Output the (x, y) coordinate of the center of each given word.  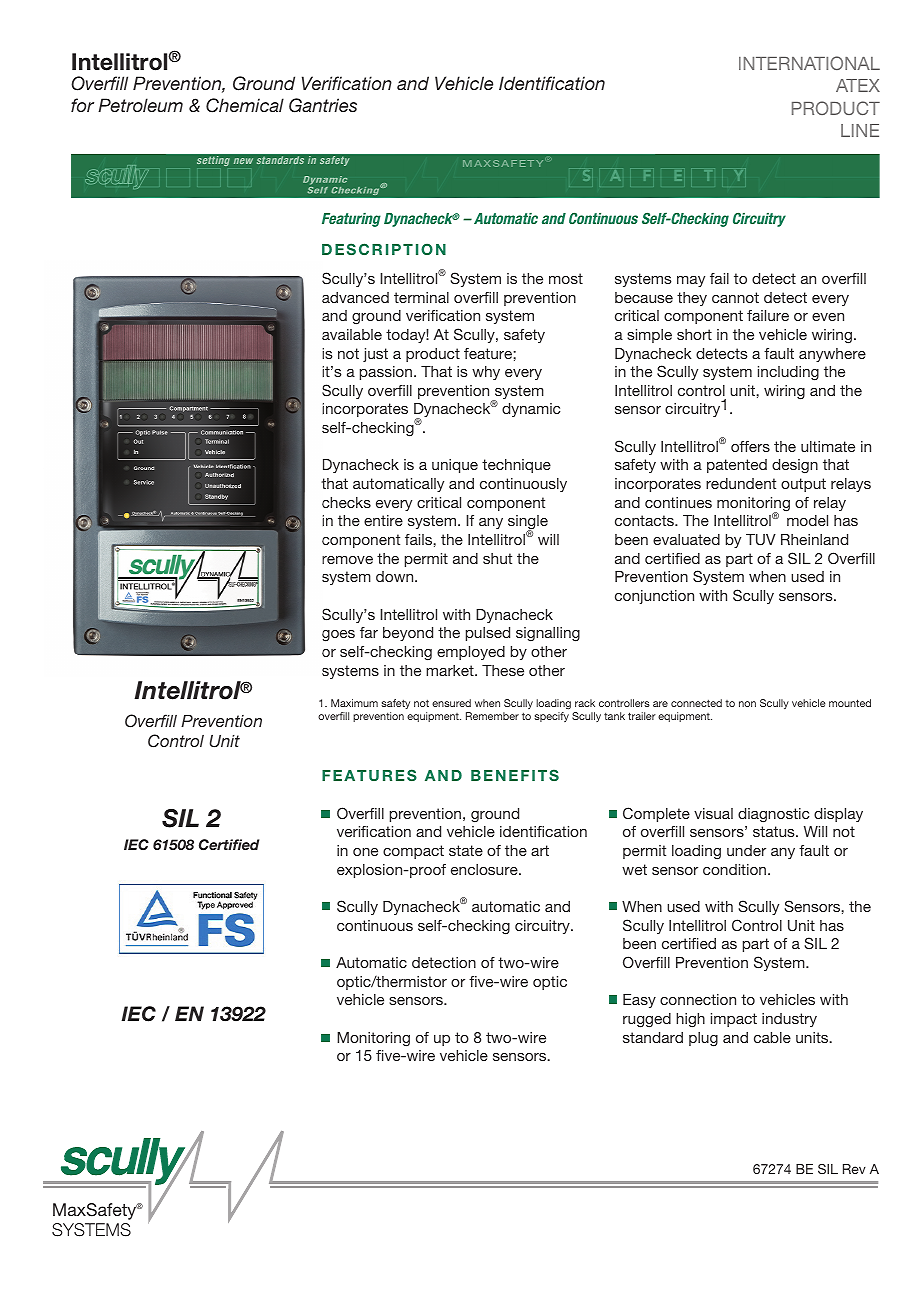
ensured (451, 703)
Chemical (245, 105)
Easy (639, 1001)
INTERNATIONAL (809, 63)
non (747, 704)
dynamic (531, 410)
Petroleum (140, 105)
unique (455, 466)
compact (413, 852)
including (788, 373)
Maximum (354, 703)
